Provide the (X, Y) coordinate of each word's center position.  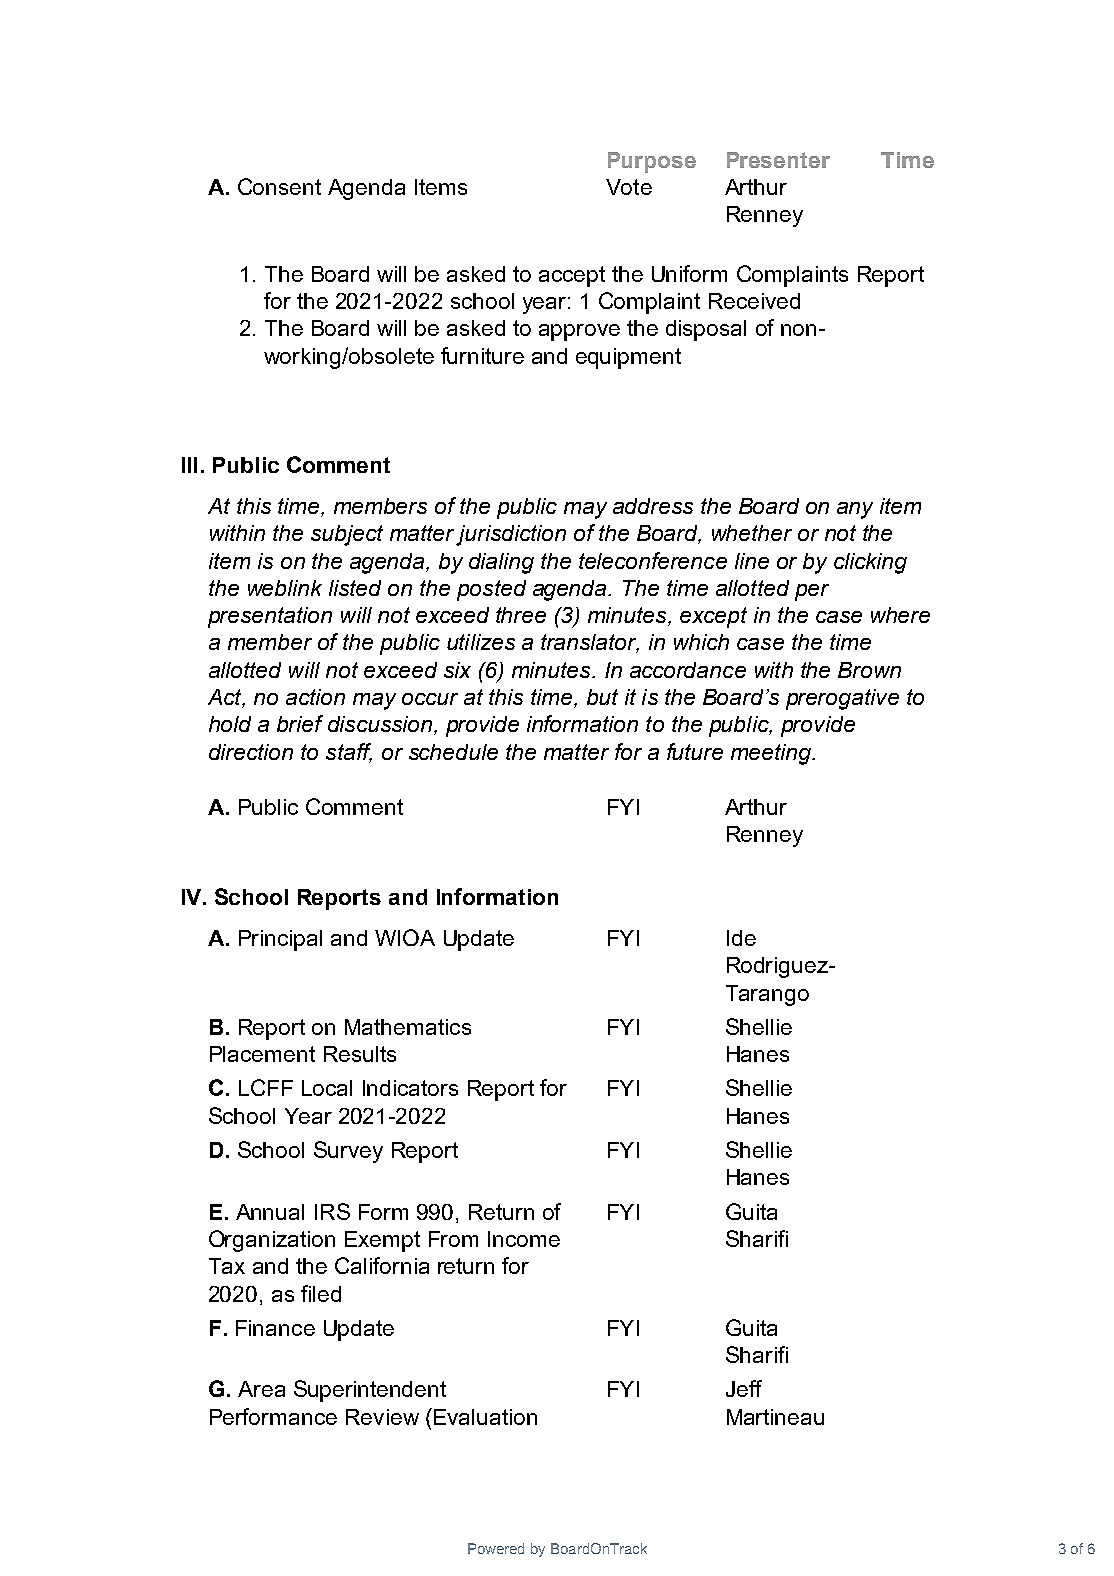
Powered (496, 1548)
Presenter (778, 160)
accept (572, 276)
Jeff (744, 1388)
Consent (279, 186)
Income (524, 1239)
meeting (772, 754)
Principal (280, 940)
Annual (270, 1212)
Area (261, 1389)
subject (347, 535)
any (855, 510)
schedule (453, 752)
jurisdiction (511, 535)
